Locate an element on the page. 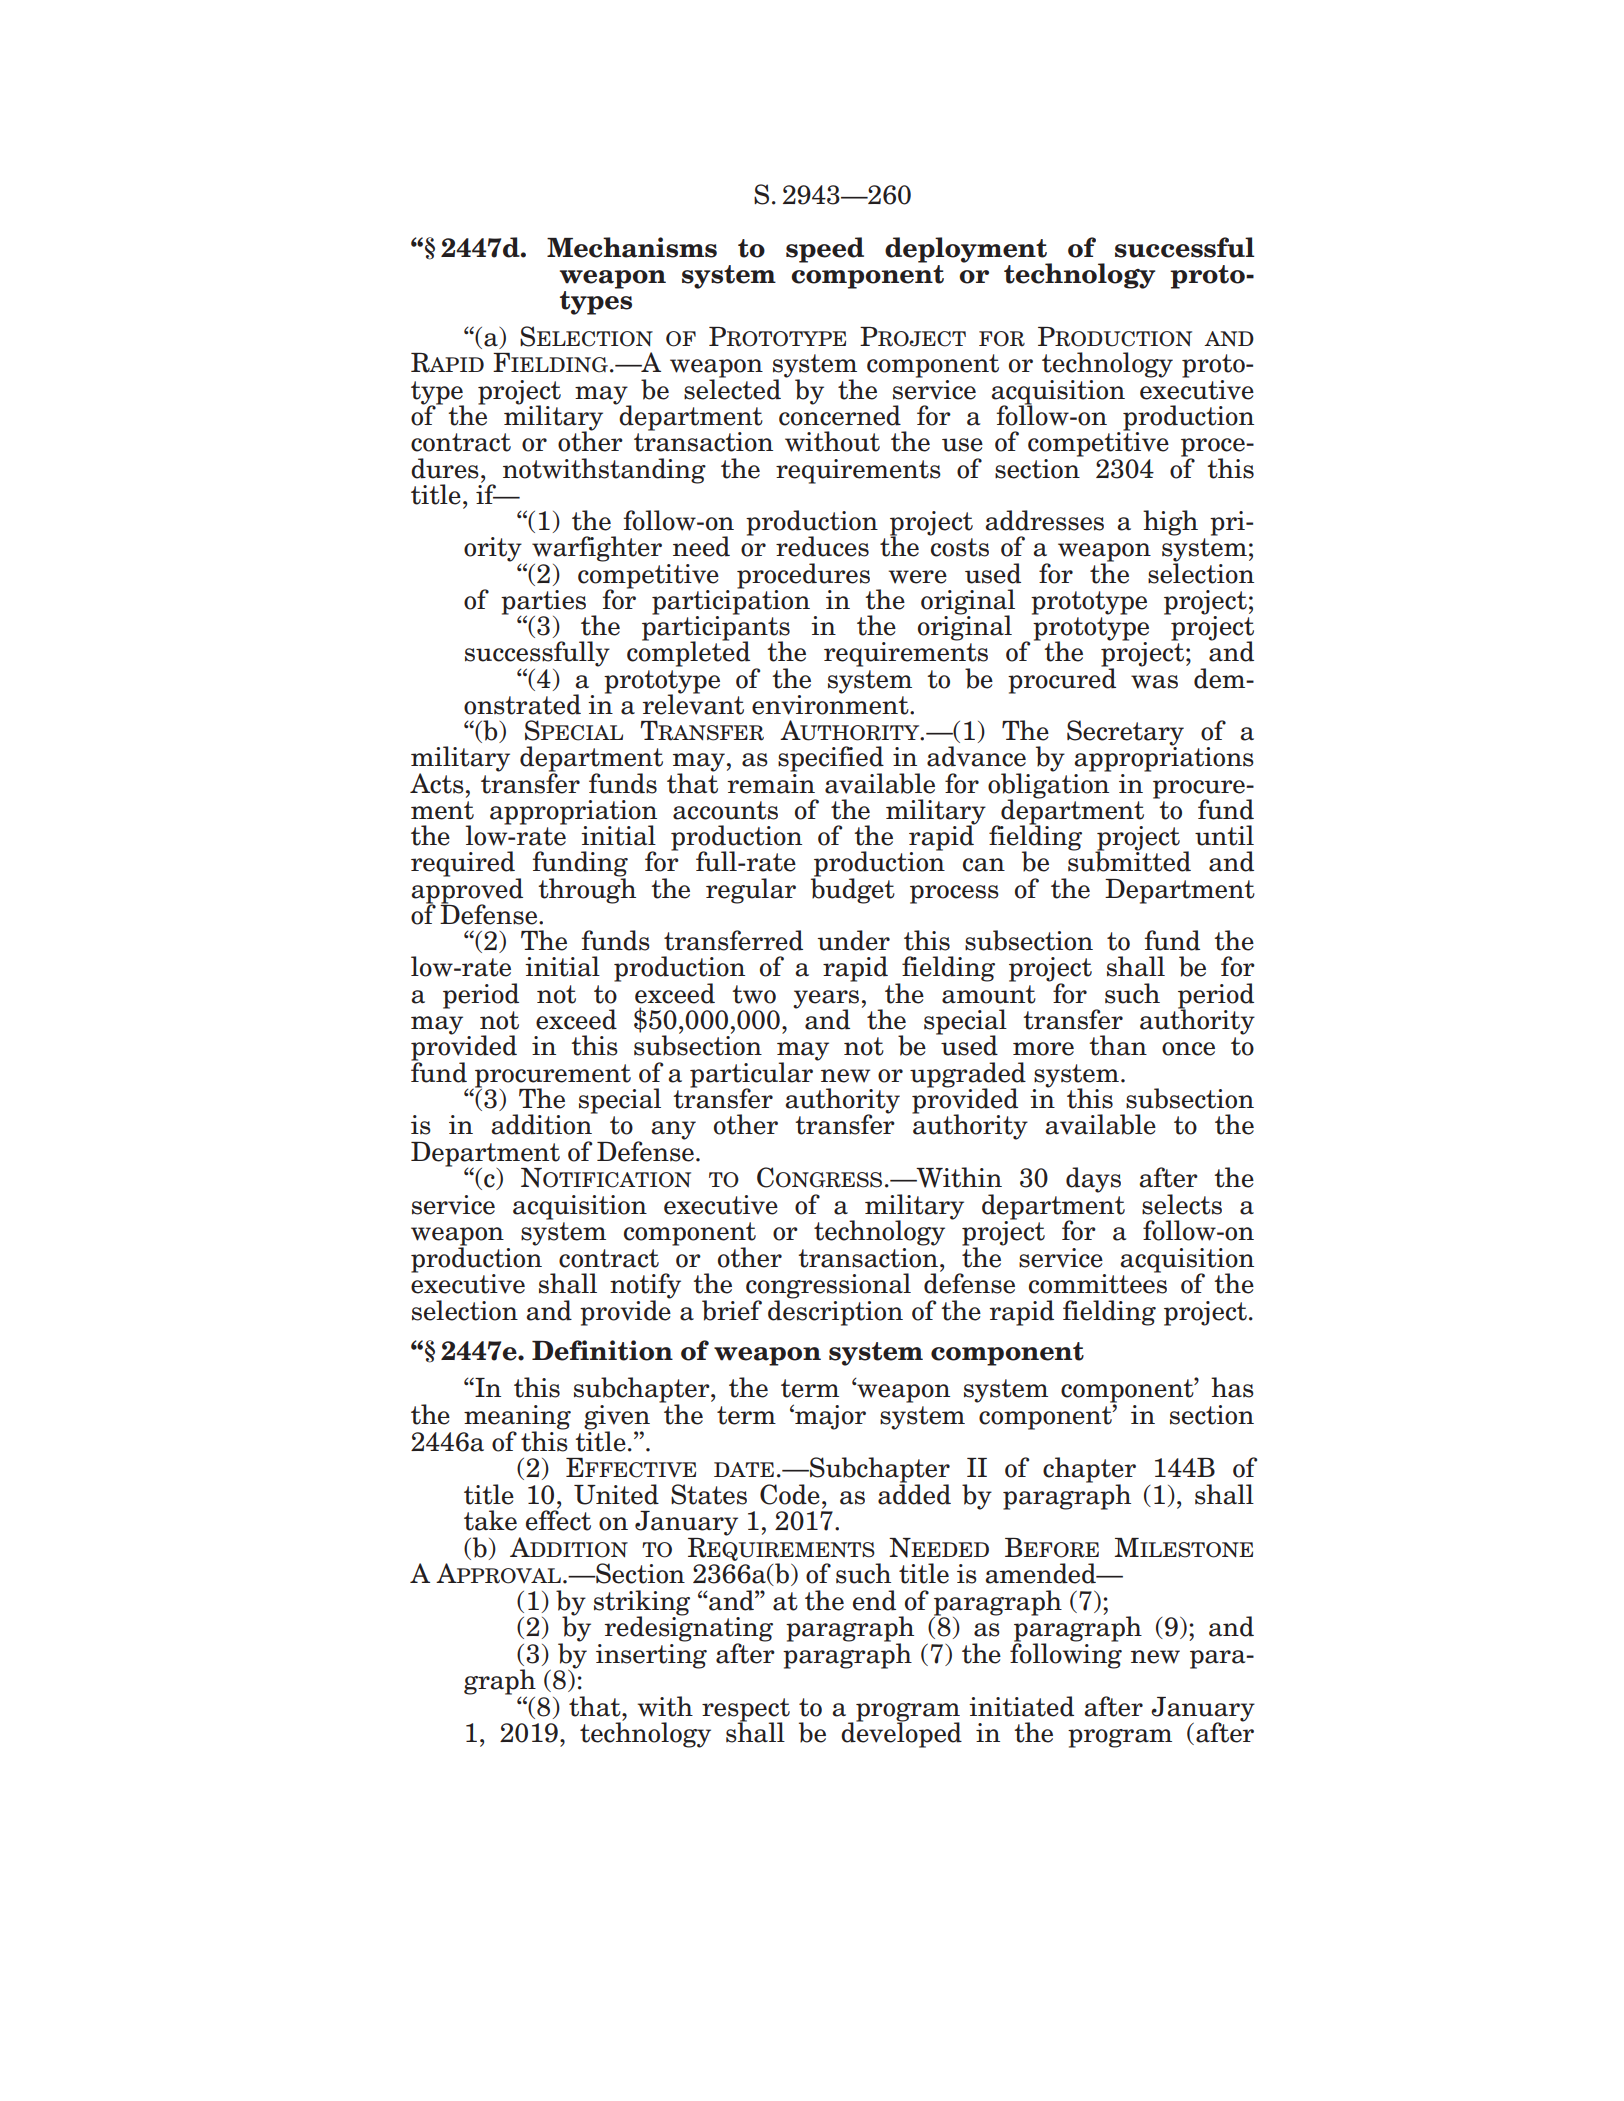 Image resolution: width=1624 pixels, height=2101 pixels. submitted is located at coordinates (1129, 860).
